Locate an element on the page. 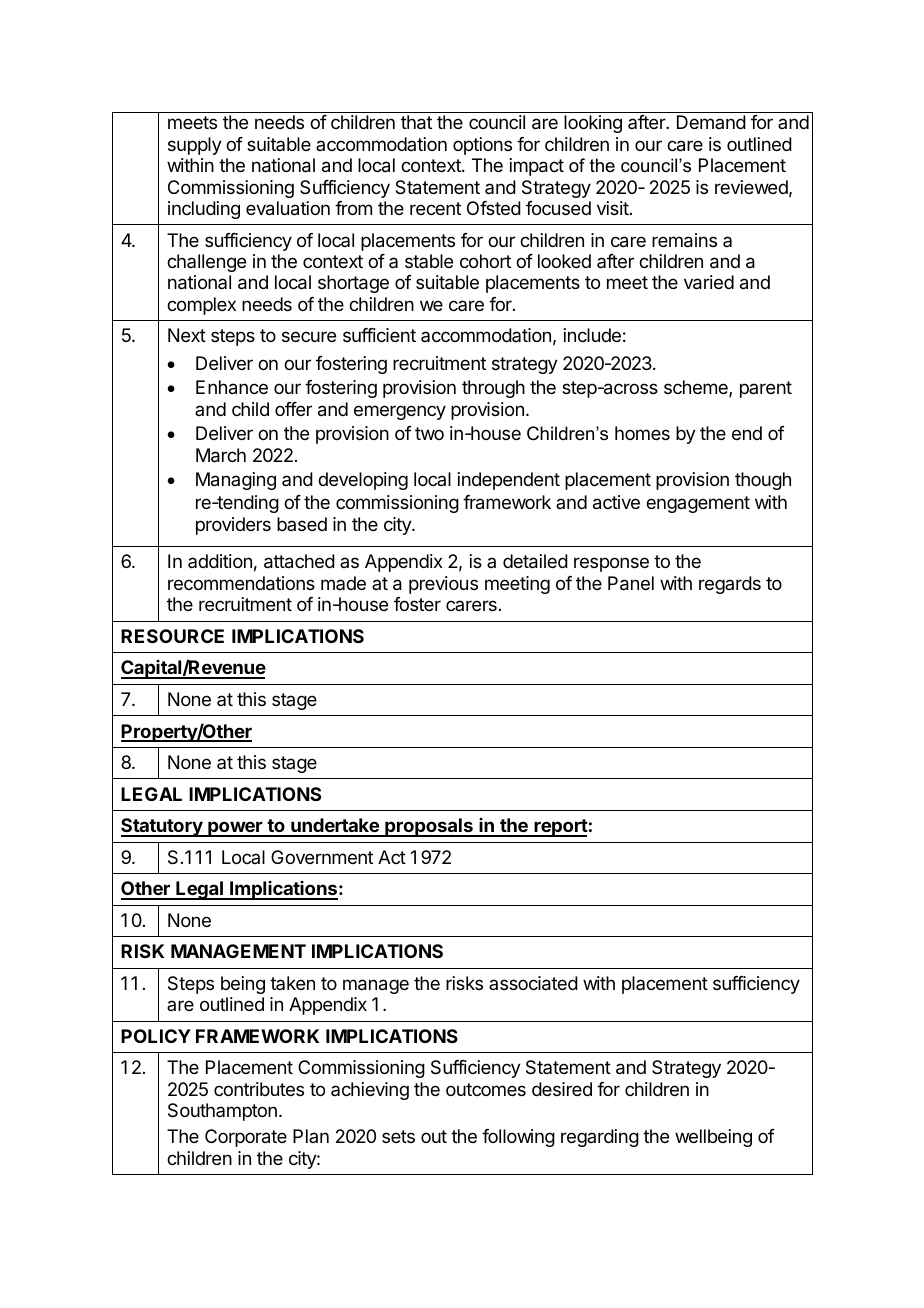 The image size is (924, 1308). through is located at coordinates (493, 389).
